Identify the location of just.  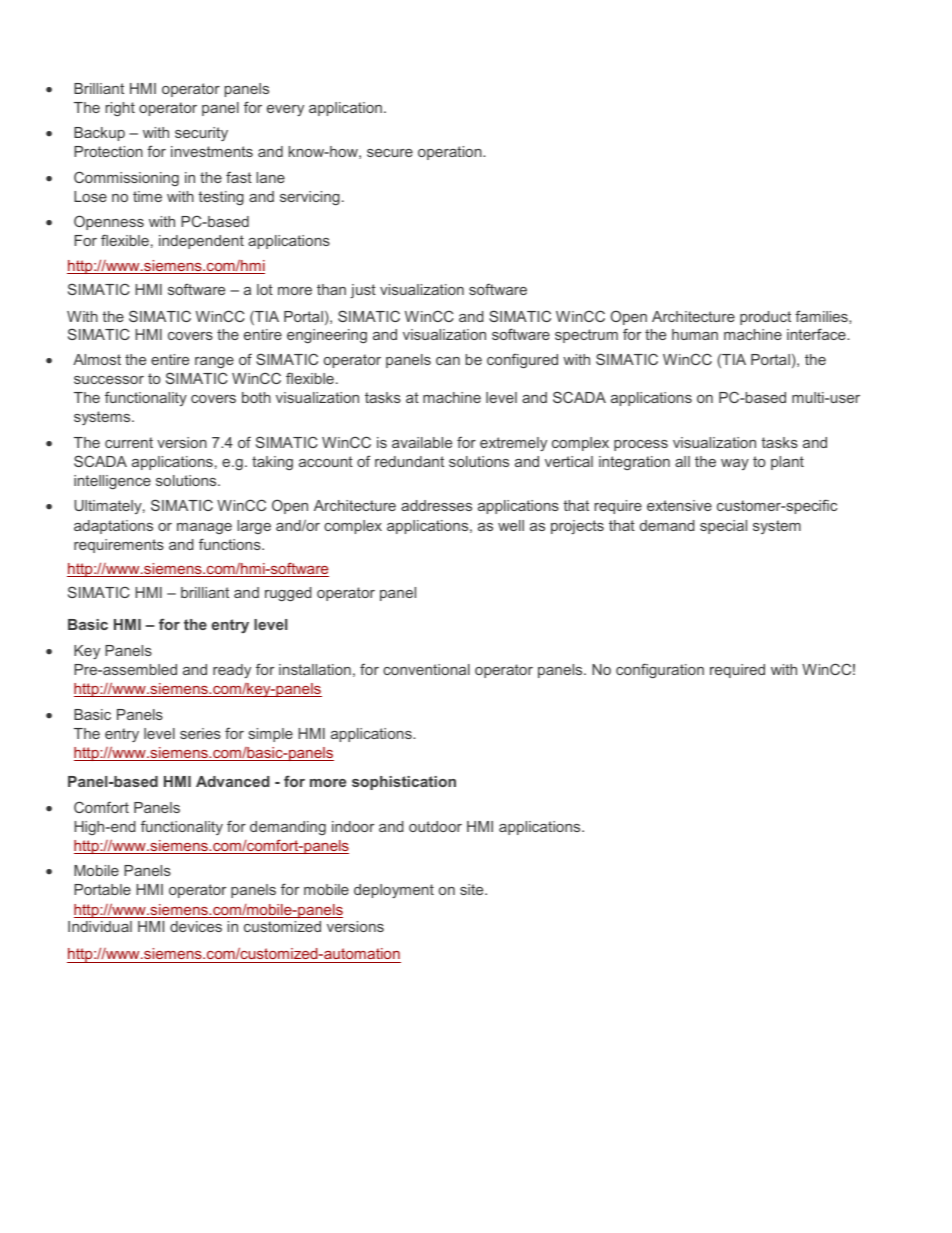
(363, 291).
